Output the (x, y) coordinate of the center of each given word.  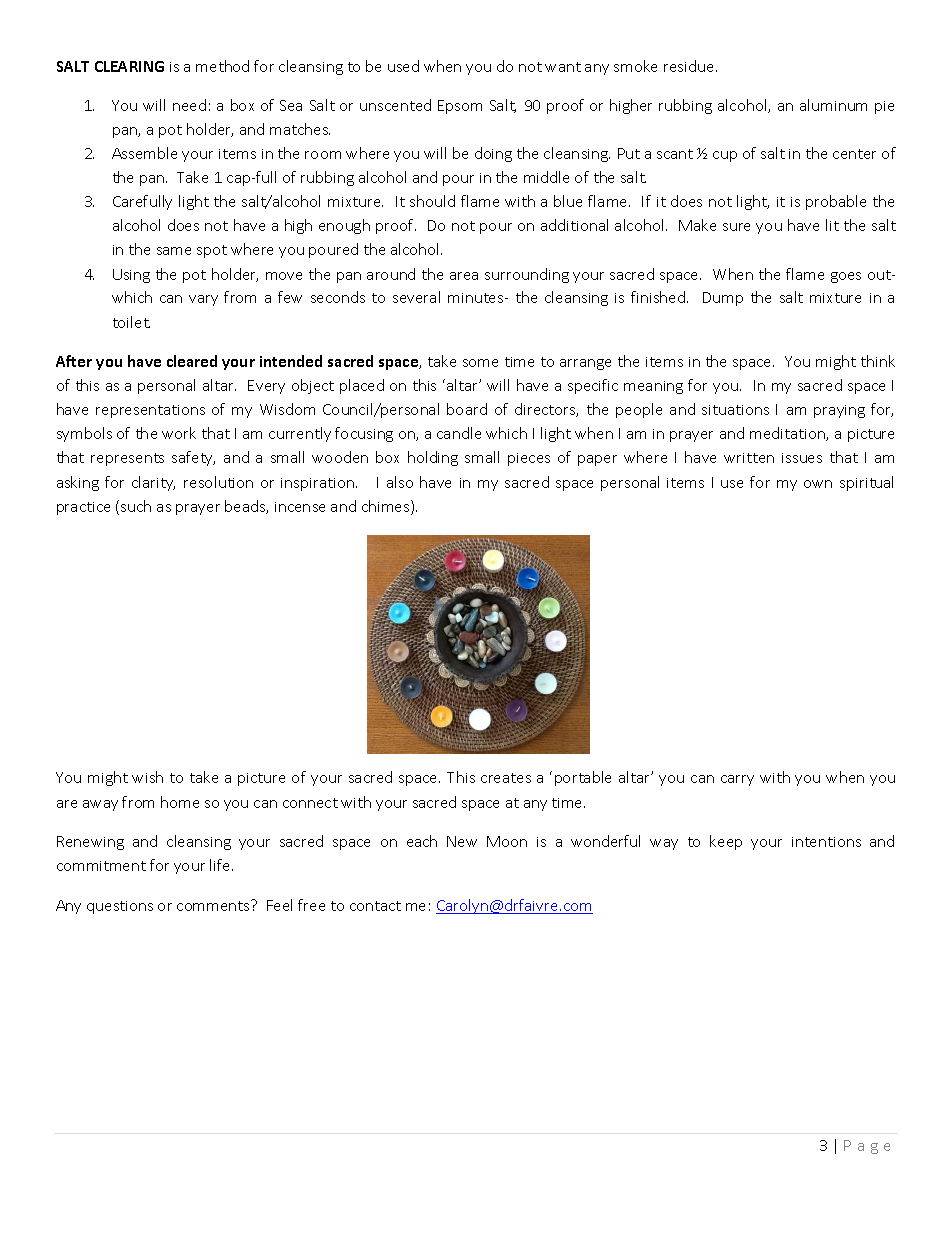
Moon (507, 841)
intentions (826, 842)
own (818, 484)
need (189, 105)
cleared (192, 361)
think (878, 361)
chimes (387, 507)
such (136, 506)
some (480, 363)
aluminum (833, 105)
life (221, 865)
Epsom (460, 107)
